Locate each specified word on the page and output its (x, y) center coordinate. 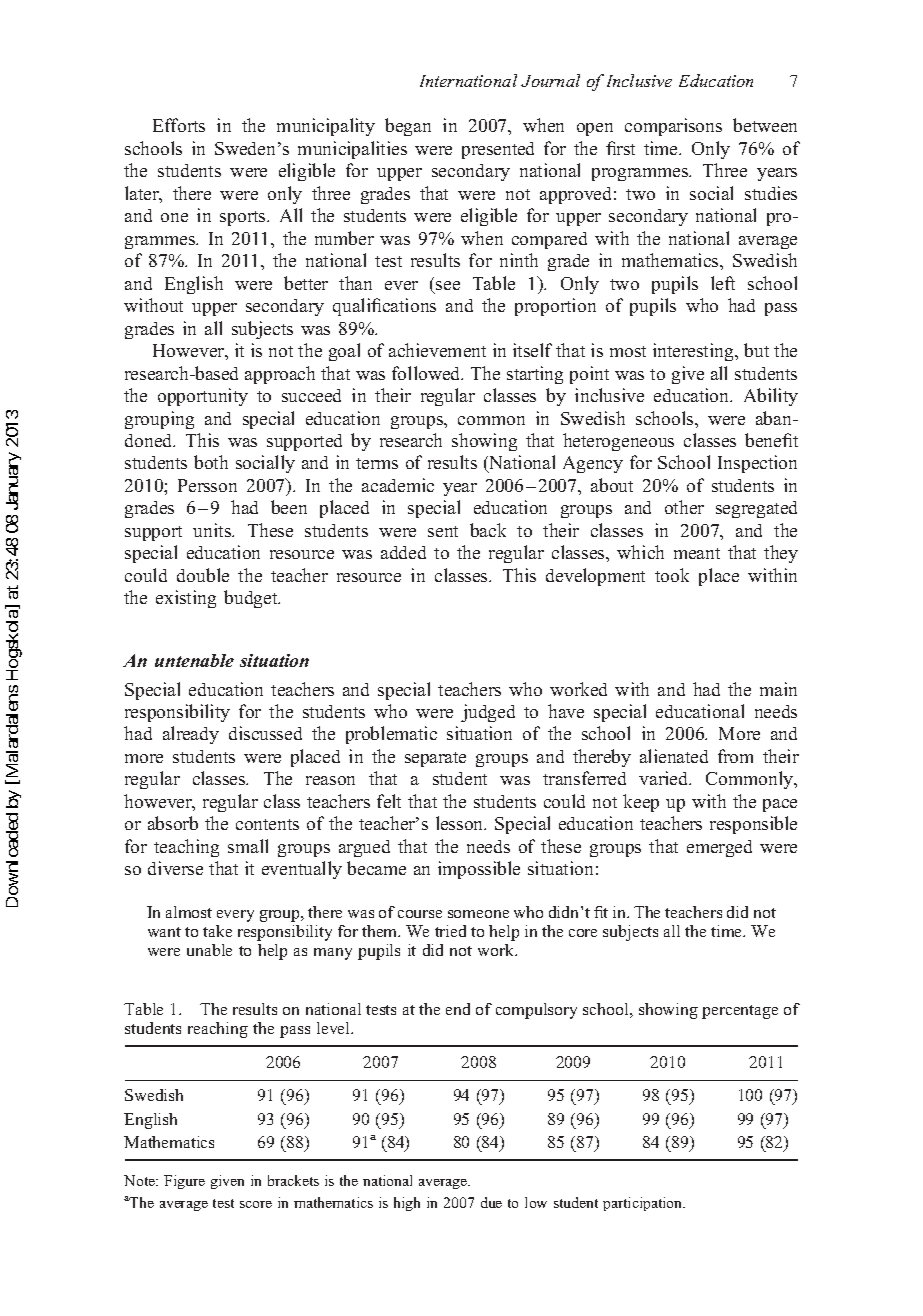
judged (488, 713)
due (491, 1202)
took (672, 575)
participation (644, 1204)
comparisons (673, 127)
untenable (194, 660)
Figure (184, 1182)
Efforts (179, 125)
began (408, 127)
